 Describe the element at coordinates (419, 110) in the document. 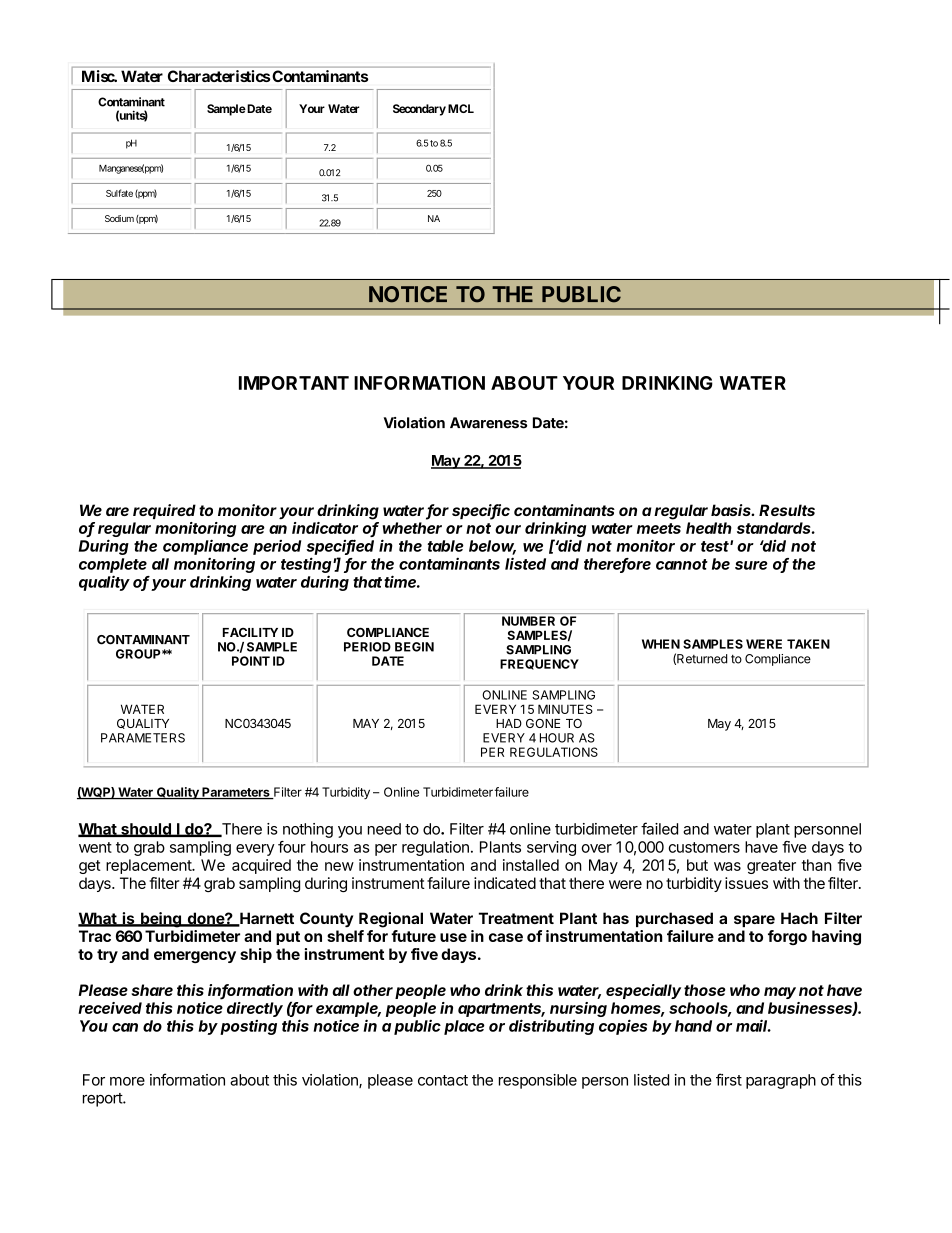

I see `Secondary` at that location.
